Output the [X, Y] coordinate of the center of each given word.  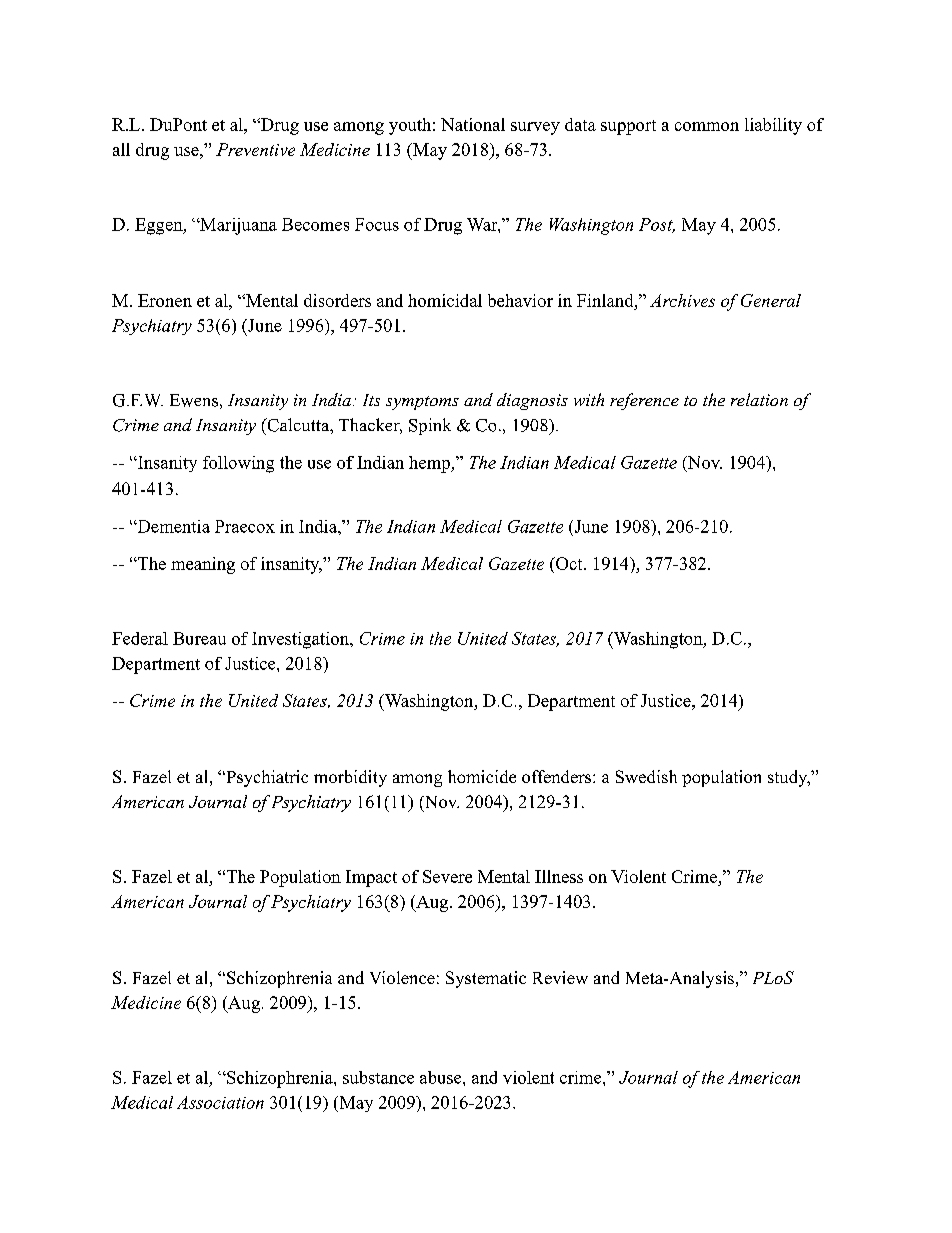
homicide [482, 776]
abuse [442, 1077]
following [238, 464]
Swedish [646, 776]
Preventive [255, 149]
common [707, 126]
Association [220, 1102]
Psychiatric [266, 778]
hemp [430, 464]
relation [759, 399]
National [473, 124]
